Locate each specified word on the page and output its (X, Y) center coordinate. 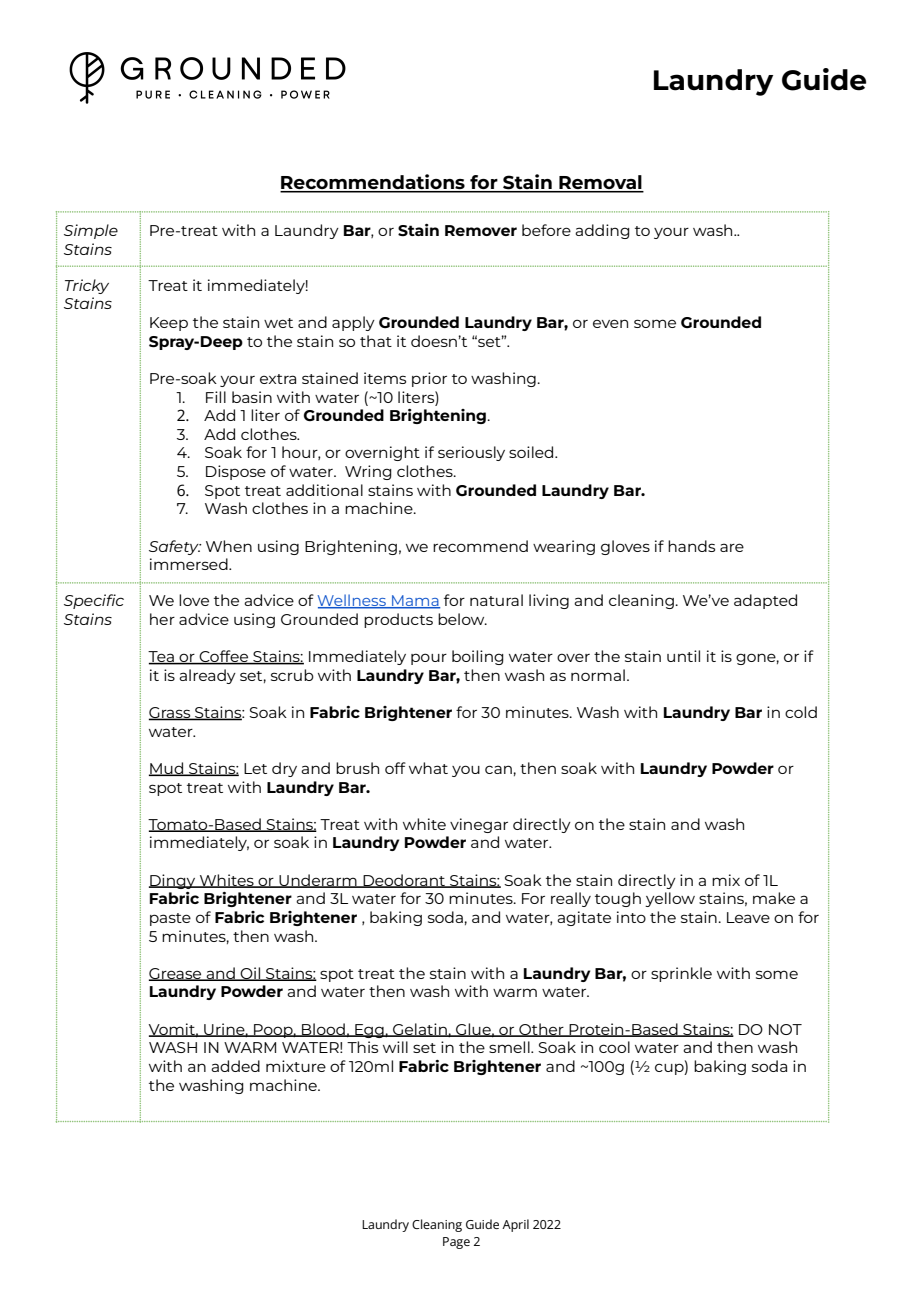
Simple (91, 231)
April (515, 1225)
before (546, 230)
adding (602, 231)
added (235, 1066)
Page (456, 1243)
